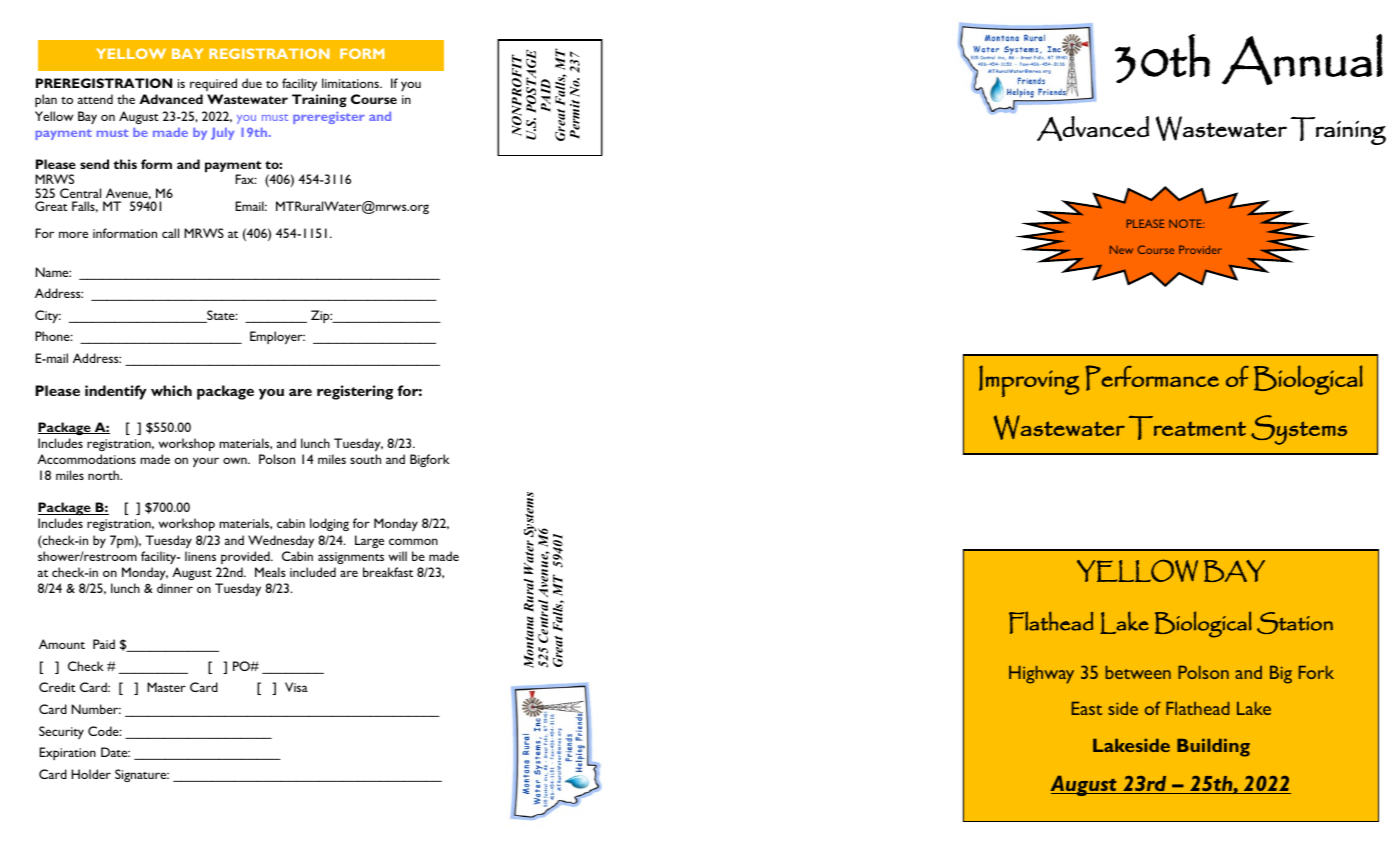  Describe the element at coordinates (171, 390) in the image. I see `which` at that location.
